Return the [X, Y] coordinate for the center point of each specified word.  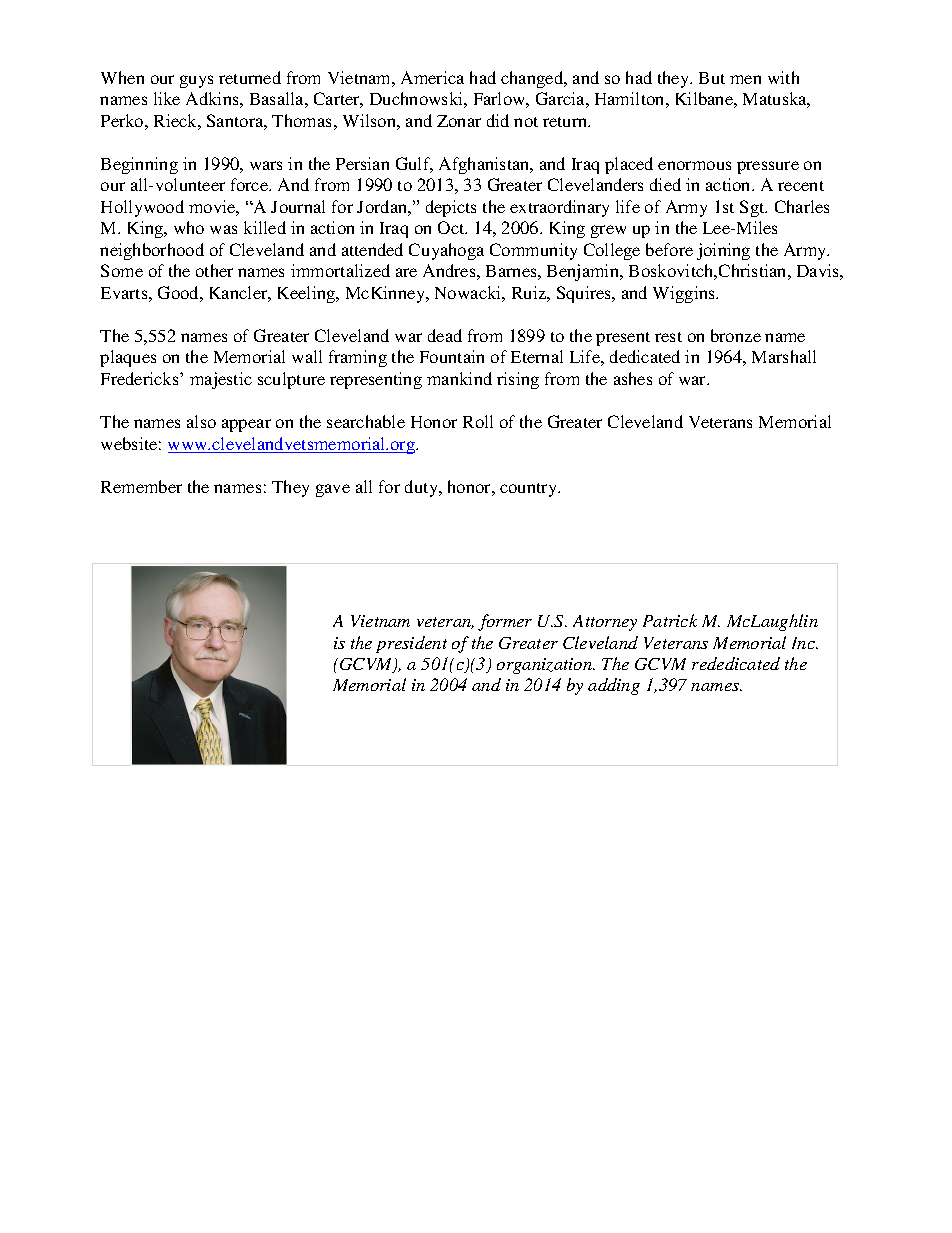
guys [196, 81]
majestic [221, 380]
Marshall [784, 356]
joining [723, 251]
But [712, 78]
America [432, 77]
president [411, 644]
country [530, 490]
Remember [141, 486]
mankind [459, 378]
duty [422, 488]
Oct [452, 227]
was [223, 229]
